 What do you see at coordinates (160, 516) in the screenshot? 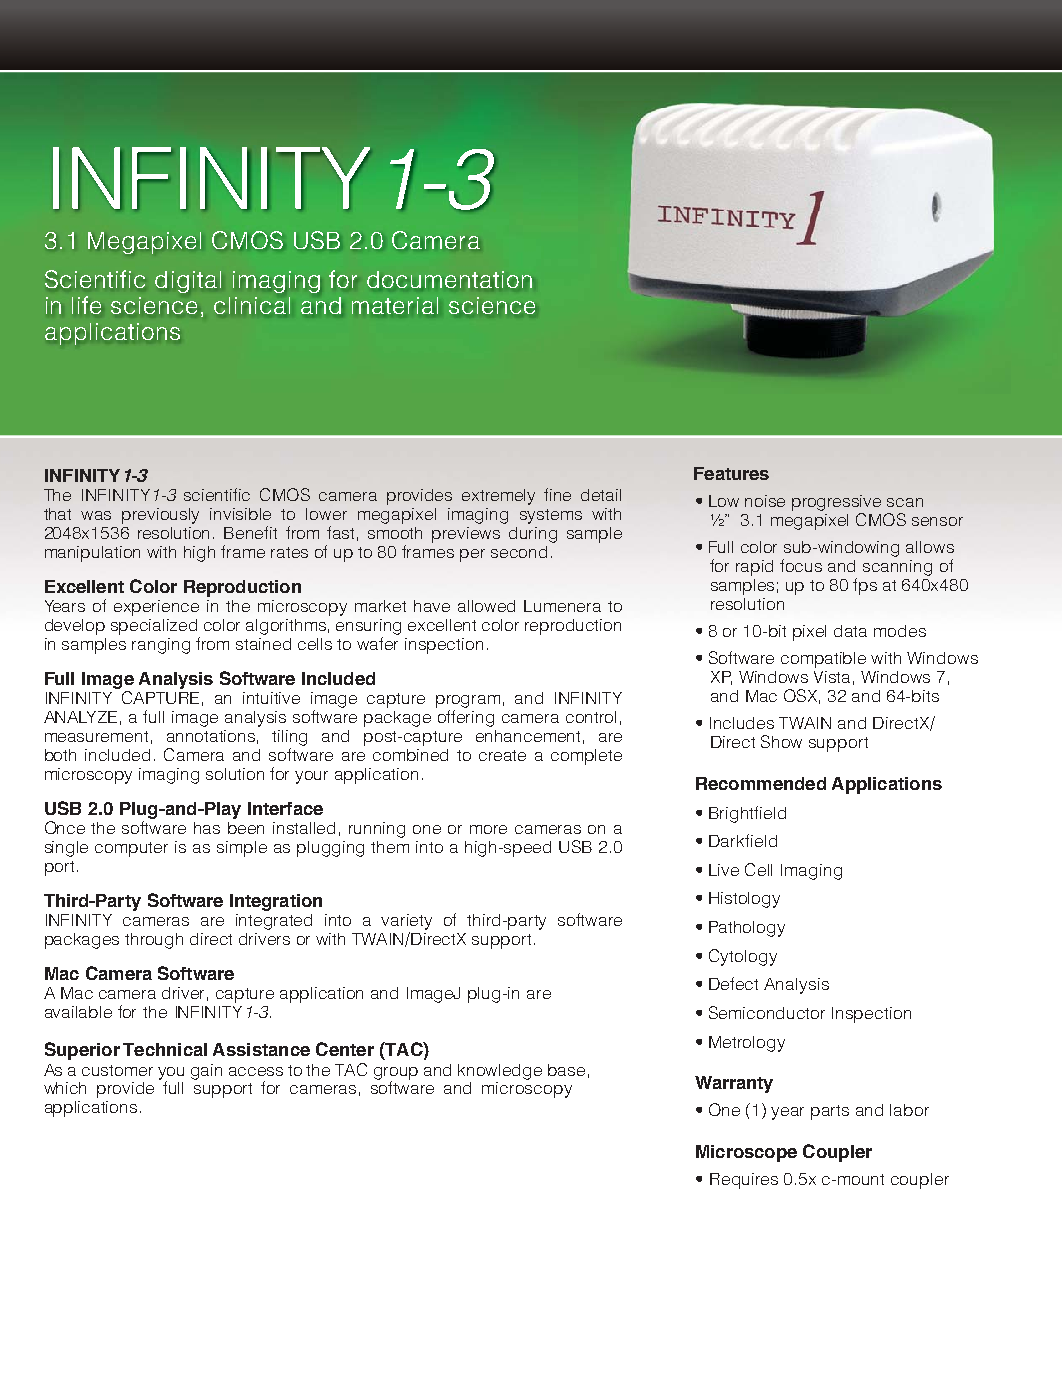
I see `previously` at bounding box center [160, 516].
